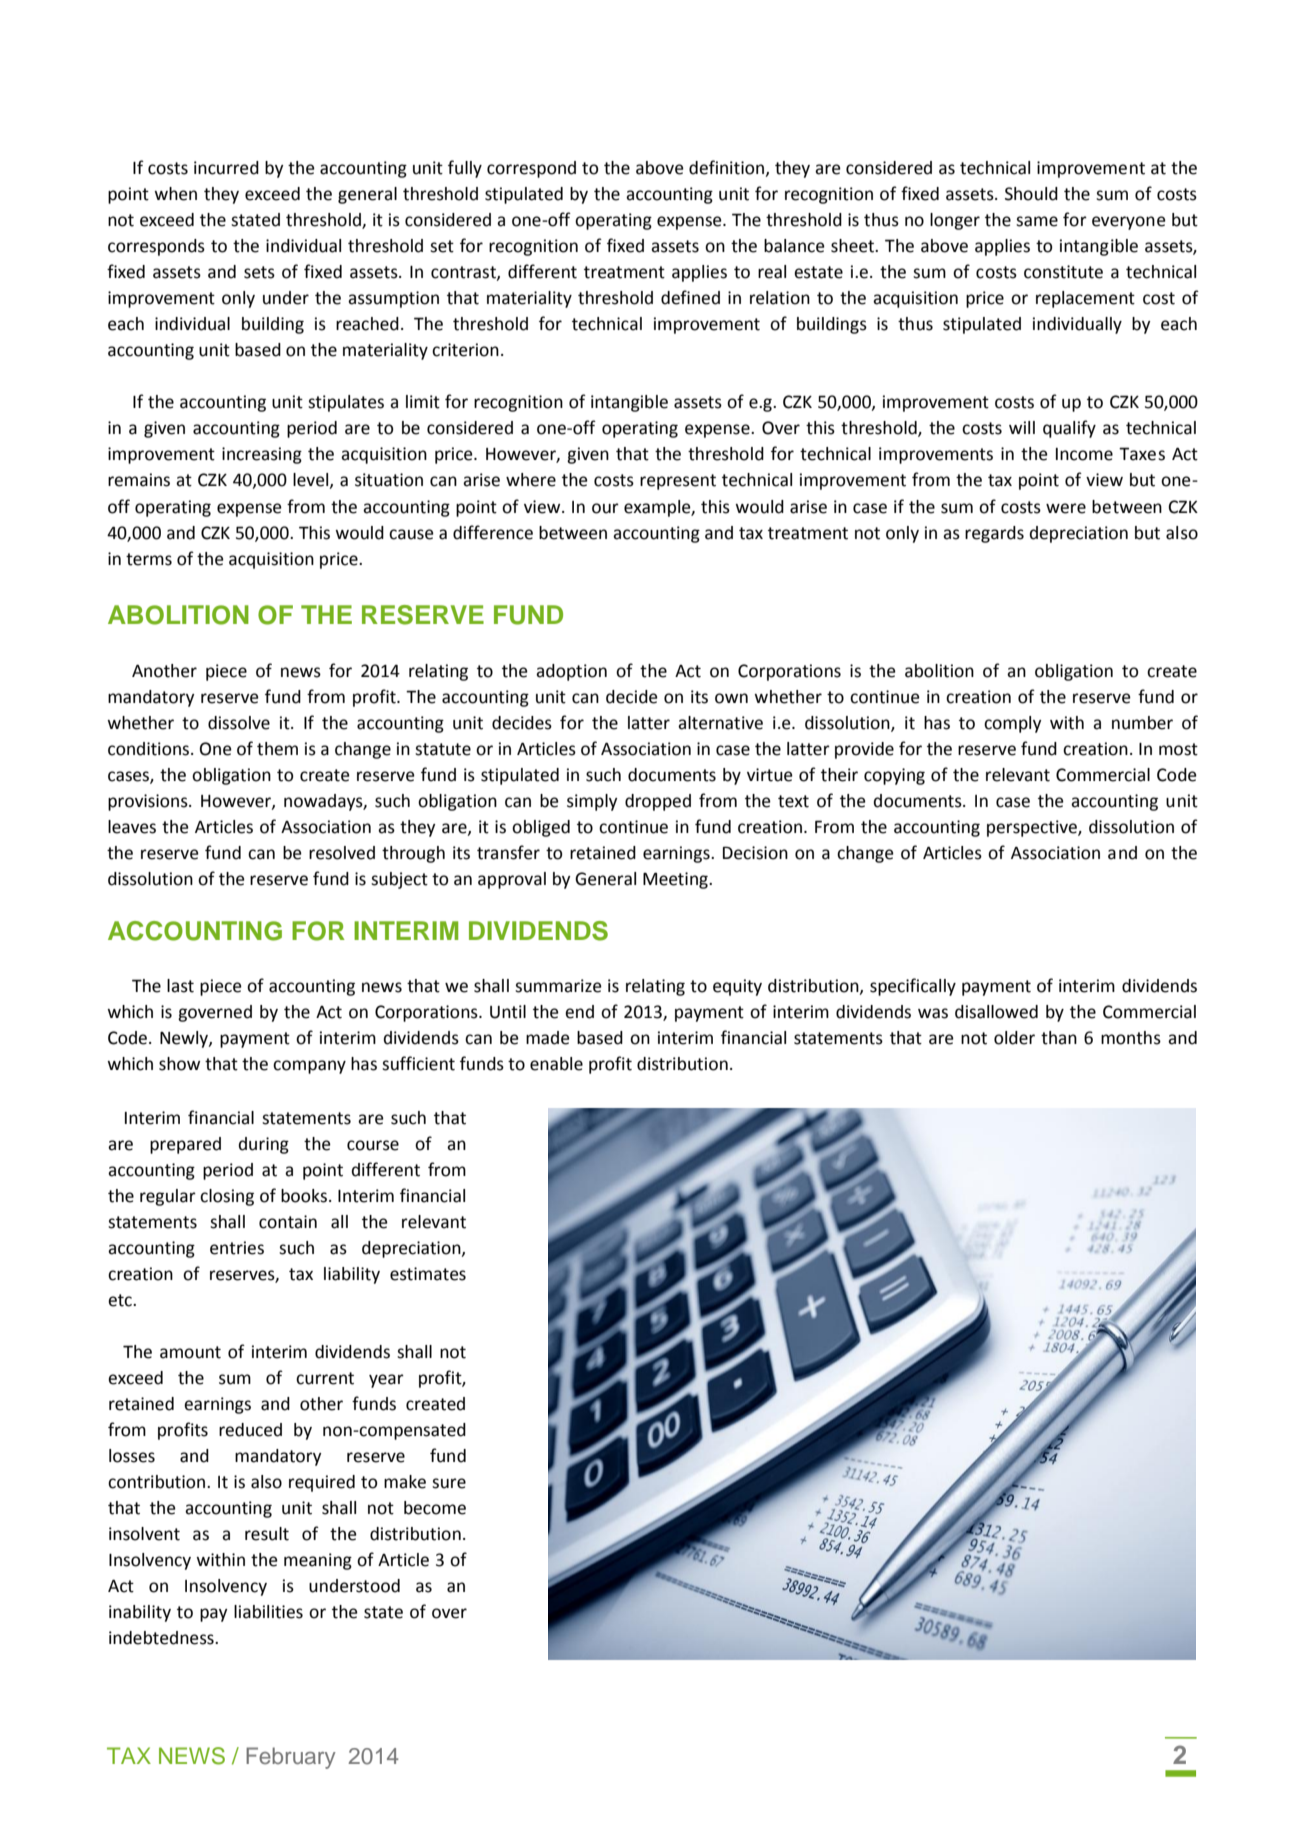  I want to click on disallowed, so click(996, 1012).
